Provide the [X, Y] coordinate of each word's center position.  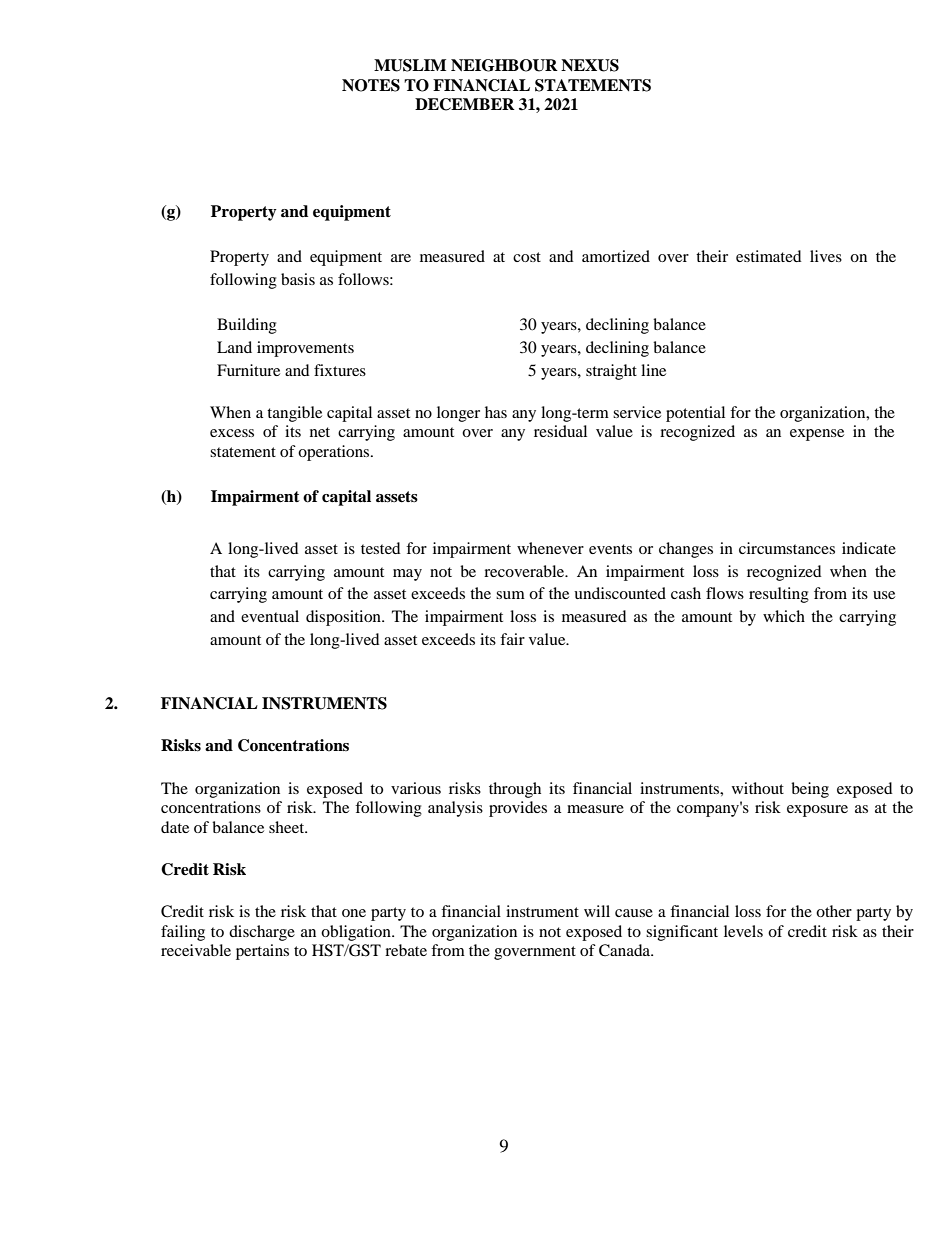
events [610, 549]
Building [247, 326]
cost [527, 257]
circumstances [787, 548]
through [515, 790]
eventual [270, 616]
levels [743, 931]
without [758, 788]
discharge [262, 933]
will [597, 911]
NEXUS [590, 65]
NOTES [371, 85]
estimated [769, 256]
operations [335, 453]
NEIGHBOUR [504, 65]
